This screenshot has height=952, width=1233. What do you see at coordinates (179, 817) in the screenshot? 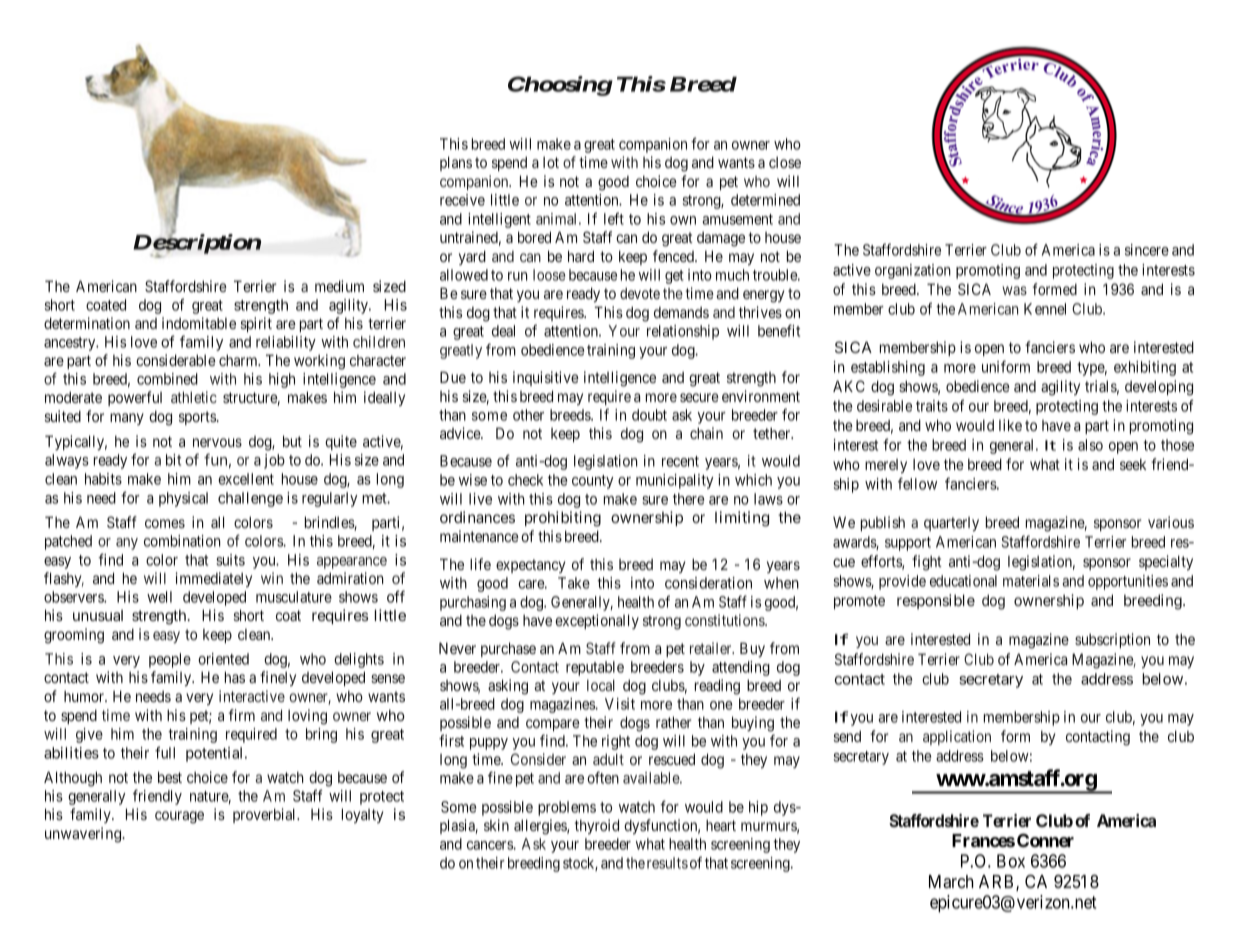
I see `courage` at bounding box center [179, 817].
